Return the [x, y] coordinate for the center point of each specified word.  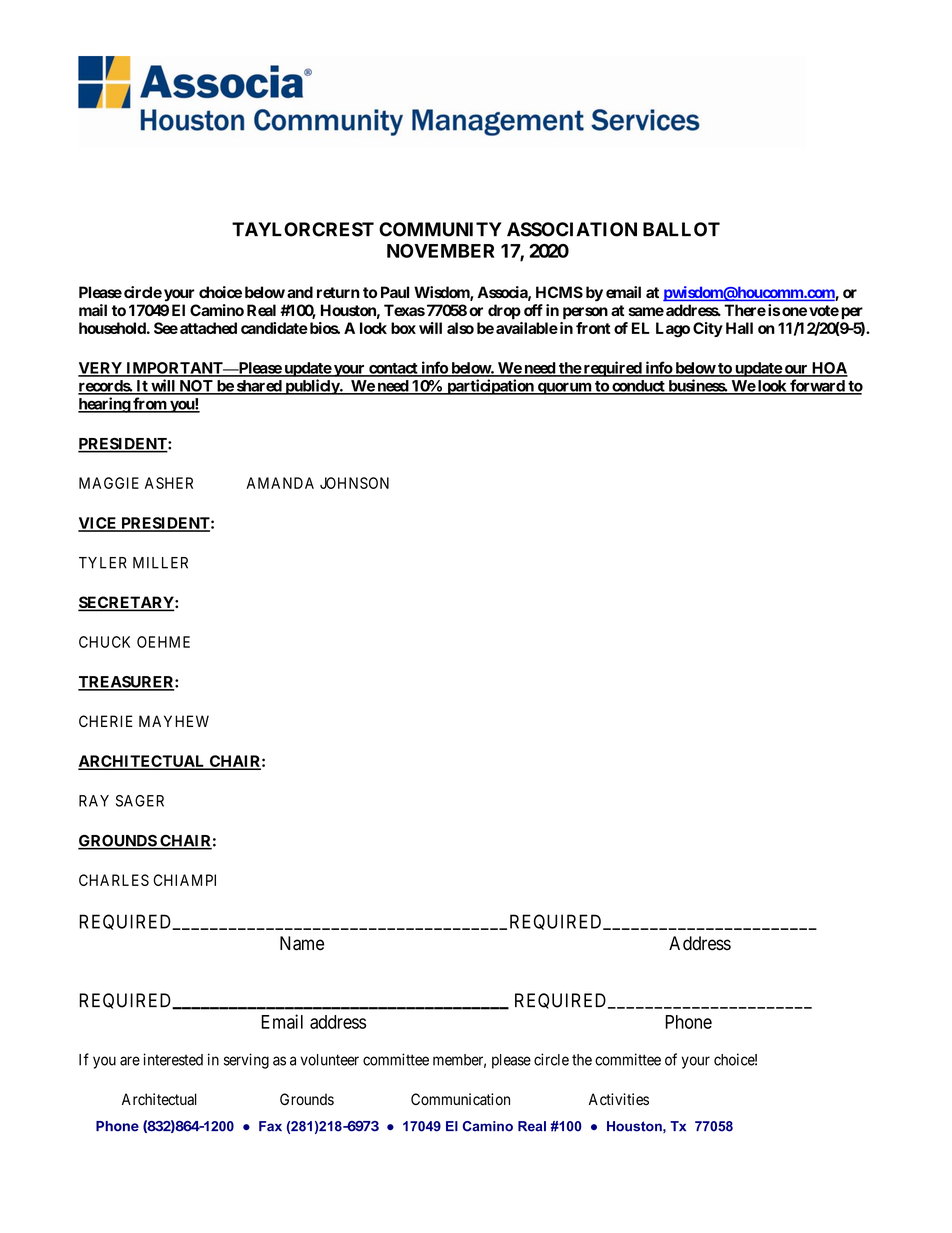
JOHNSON [354, 483]
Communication [460, 1099]
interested [173, 1059]
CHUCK [104, 642]
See [166, 328]
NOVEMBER [441, 251]
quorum [564, 388]
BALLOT [681, 229]
